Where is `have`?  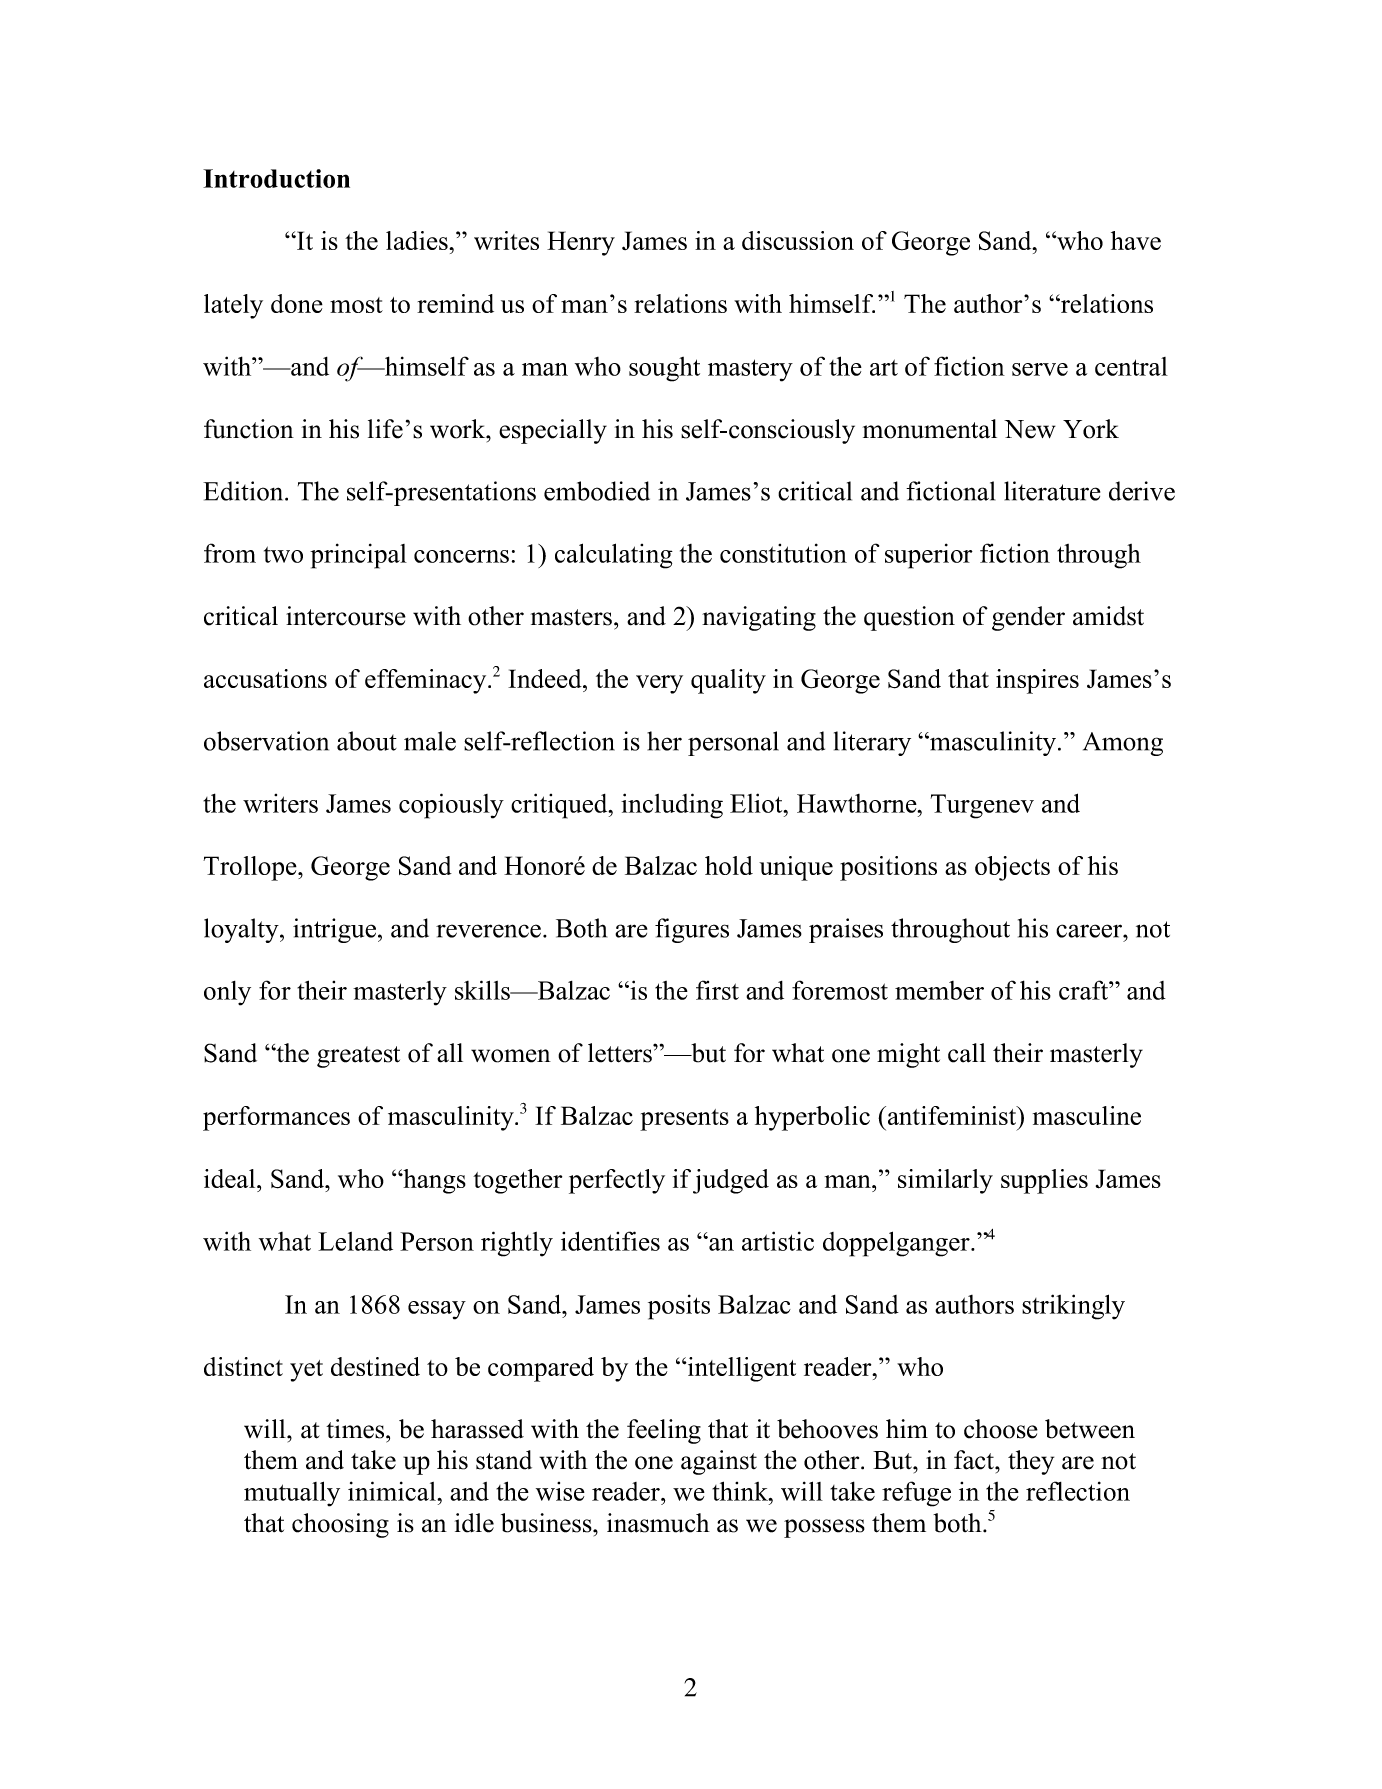 have is located at coordinates (1136, 240).
